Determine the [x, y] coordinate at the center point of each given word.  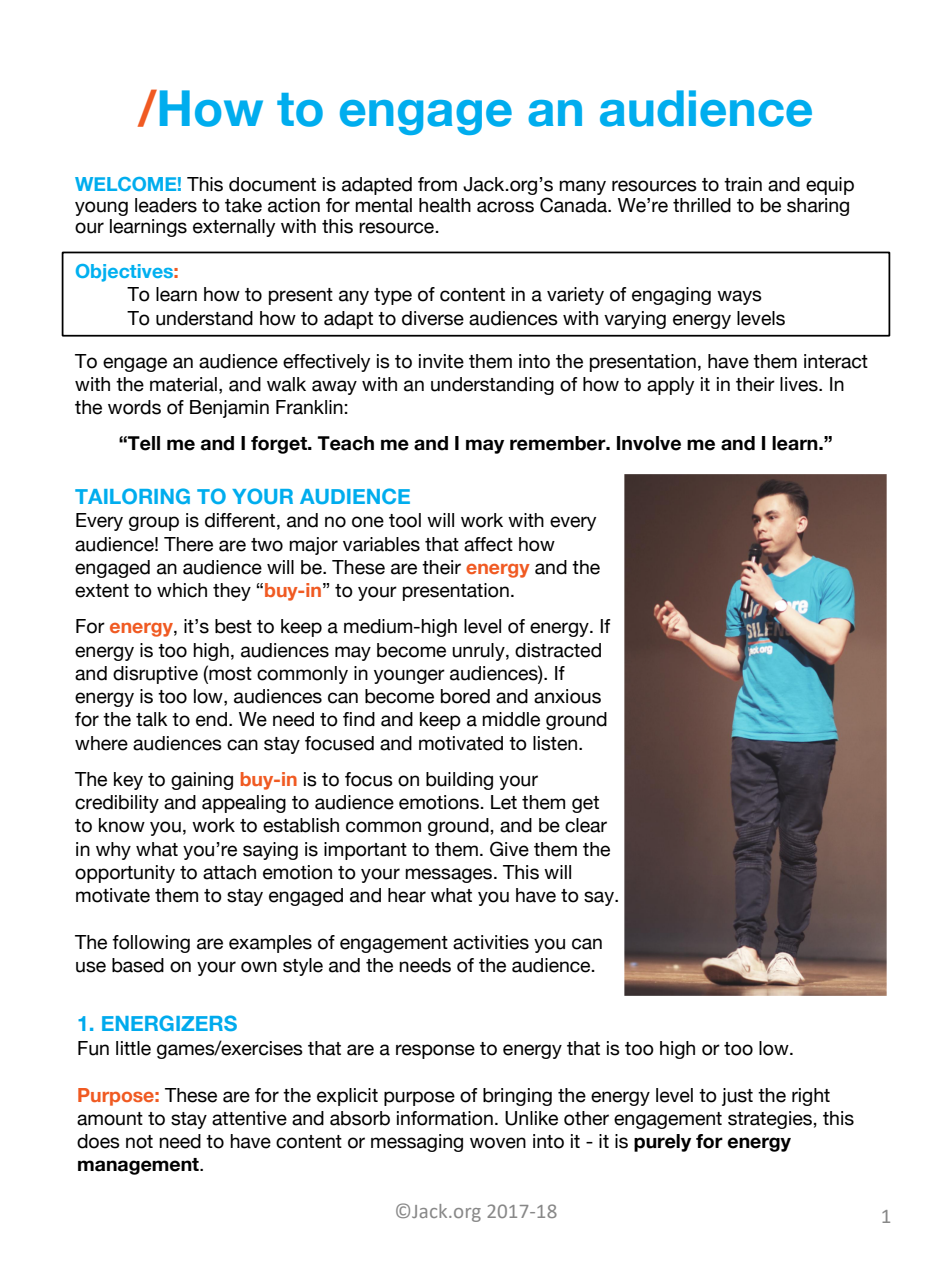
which [182, 590]
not [139, 1142]
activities [491, 942]
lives [800, 384]
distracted [558, 650]
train [743, 184]
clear [586, 825]
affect [488, 544]
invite [441, 361]
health [445, 205]
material [183, 384]
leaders [166, 205]
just [737, 1097]
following [151, 944]
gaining [202, 781]
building [459, 781]
